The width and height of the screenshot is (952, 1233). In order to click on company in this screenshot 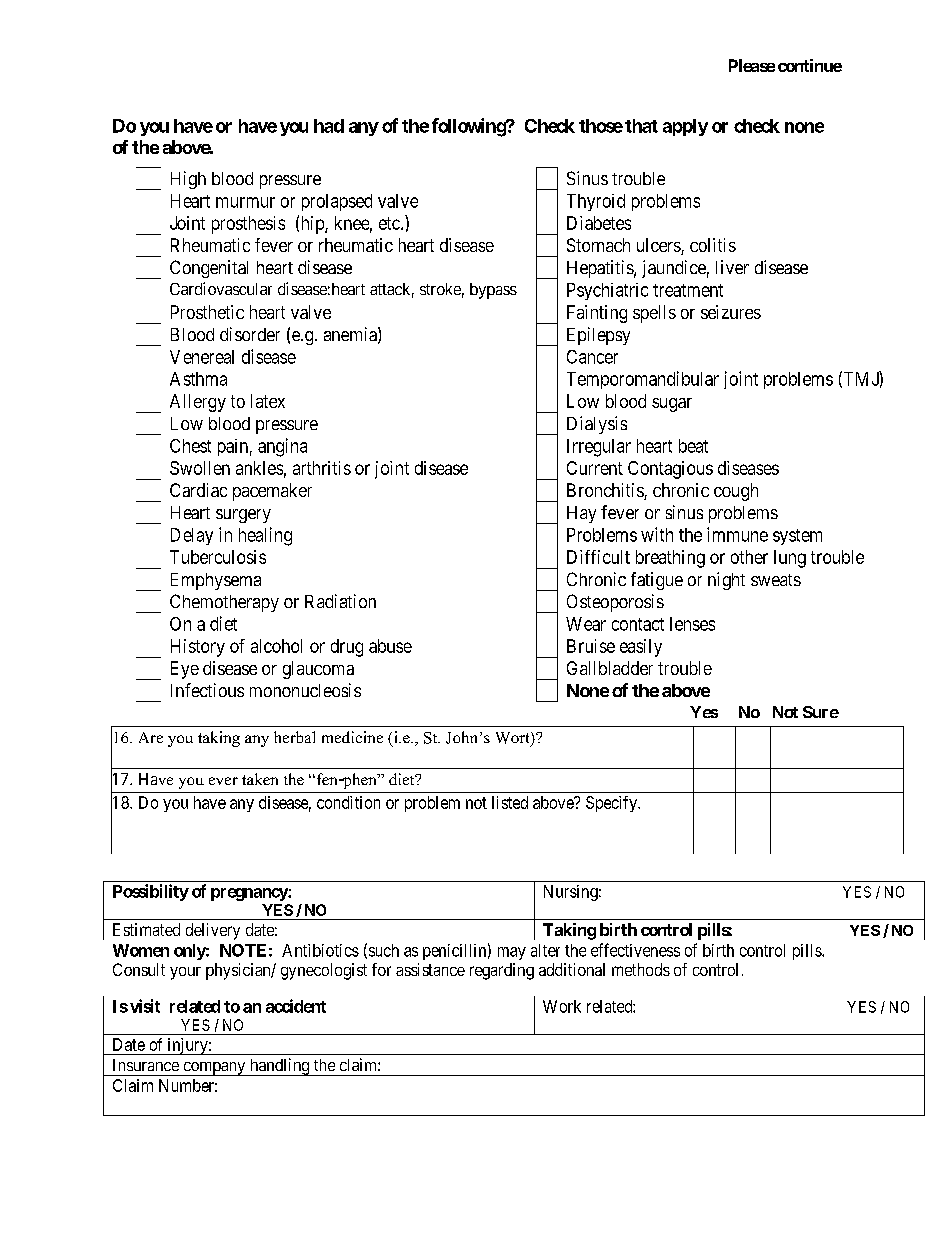, I will do `click(214, 1069)`.
